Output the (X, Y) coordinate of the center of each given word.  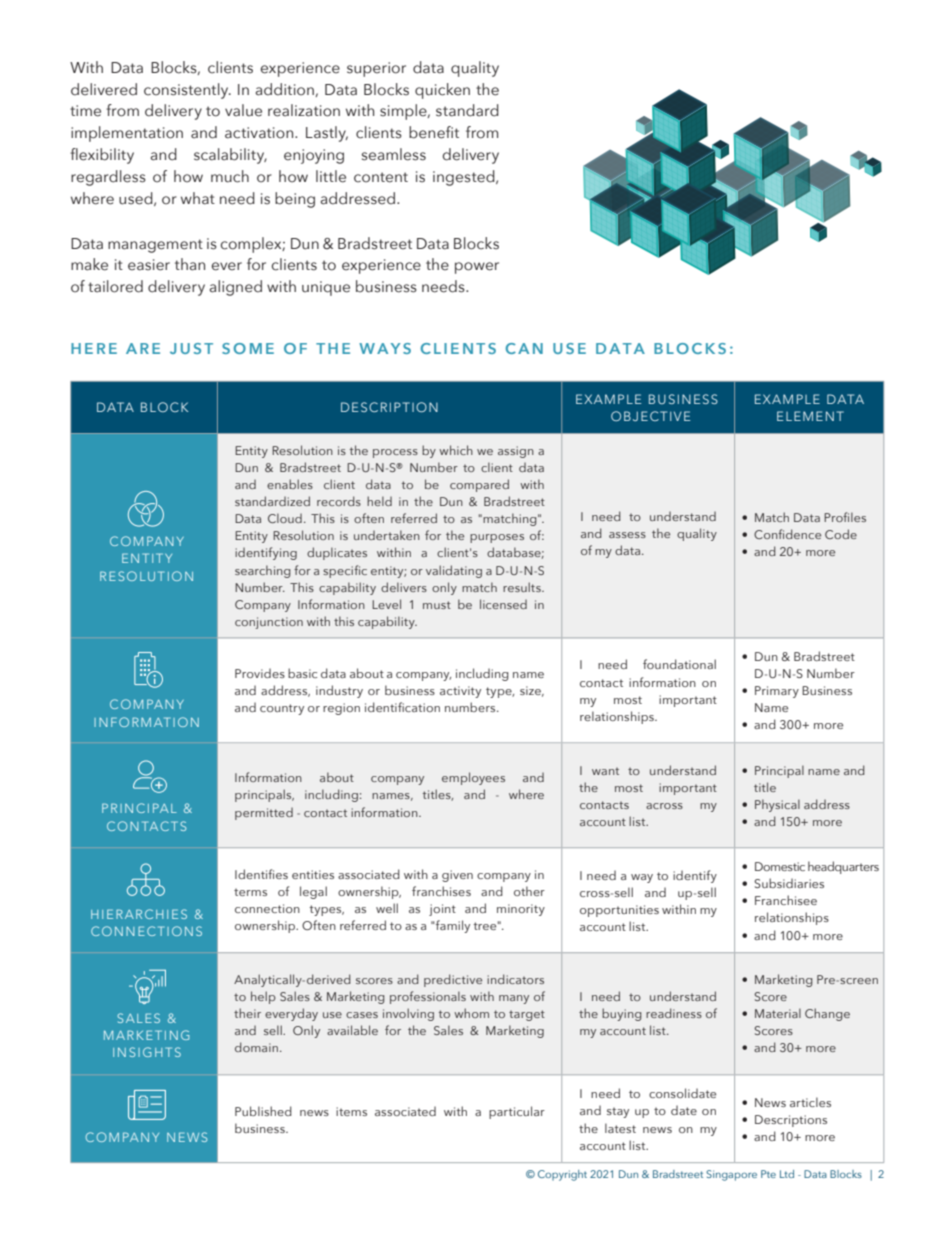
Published (263, 1111)
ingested (465, 178)
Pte (768, 1174)
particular (517, 1112)
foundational (679, 664)
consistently (187, 91)
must (437, 605)
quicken (442, 91)
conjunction (269, 623)
